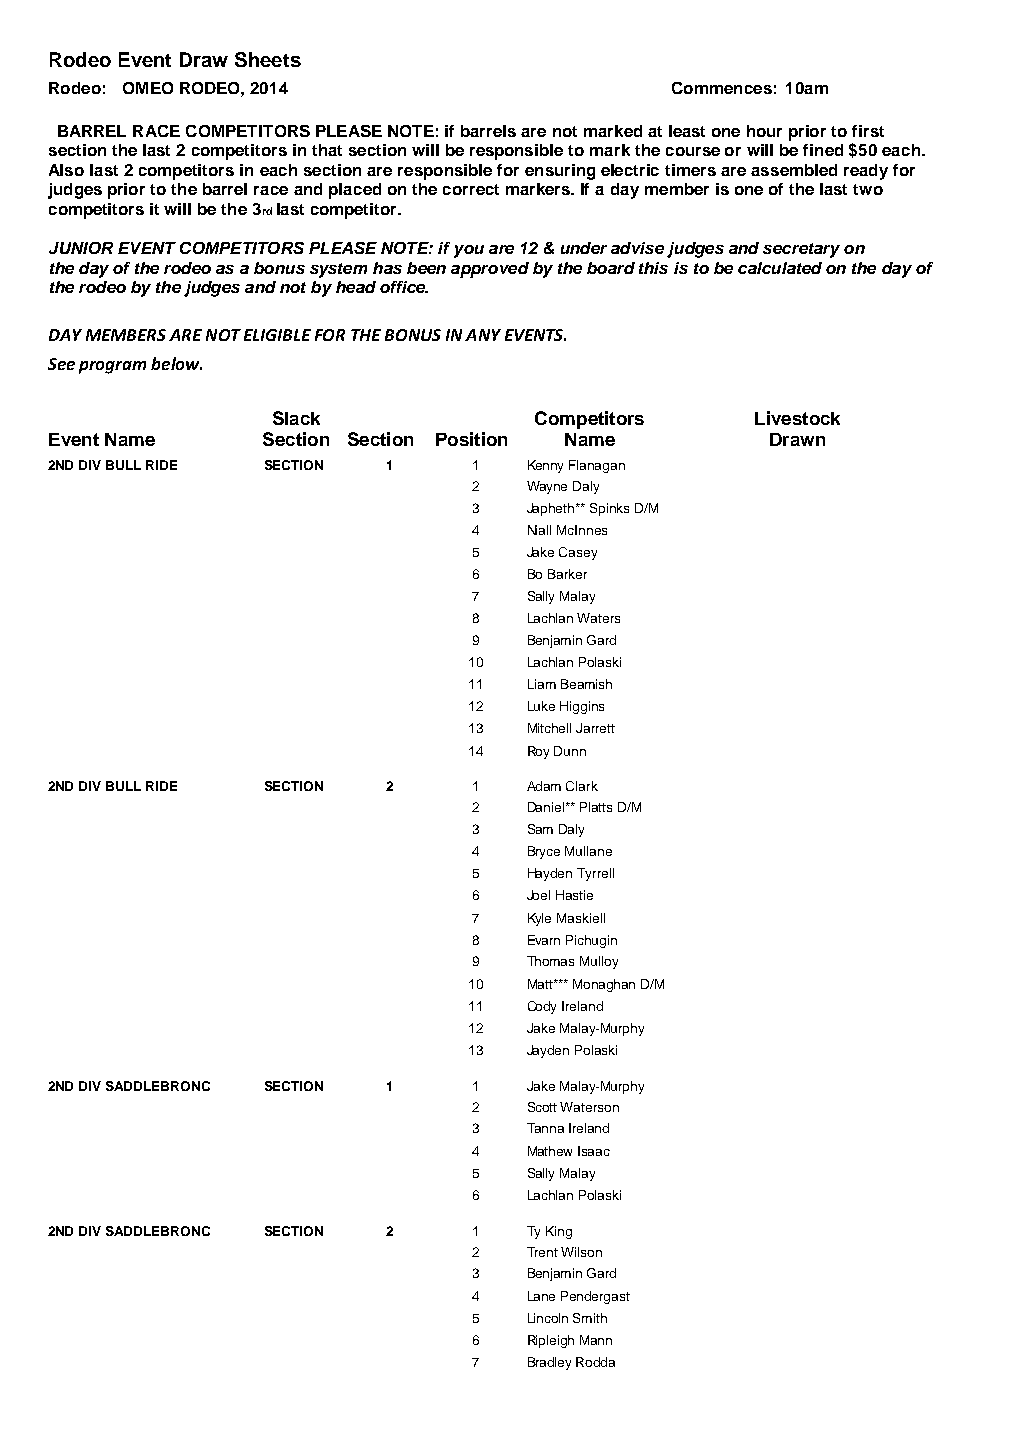  I want to click on correct, so click(471, 189).
